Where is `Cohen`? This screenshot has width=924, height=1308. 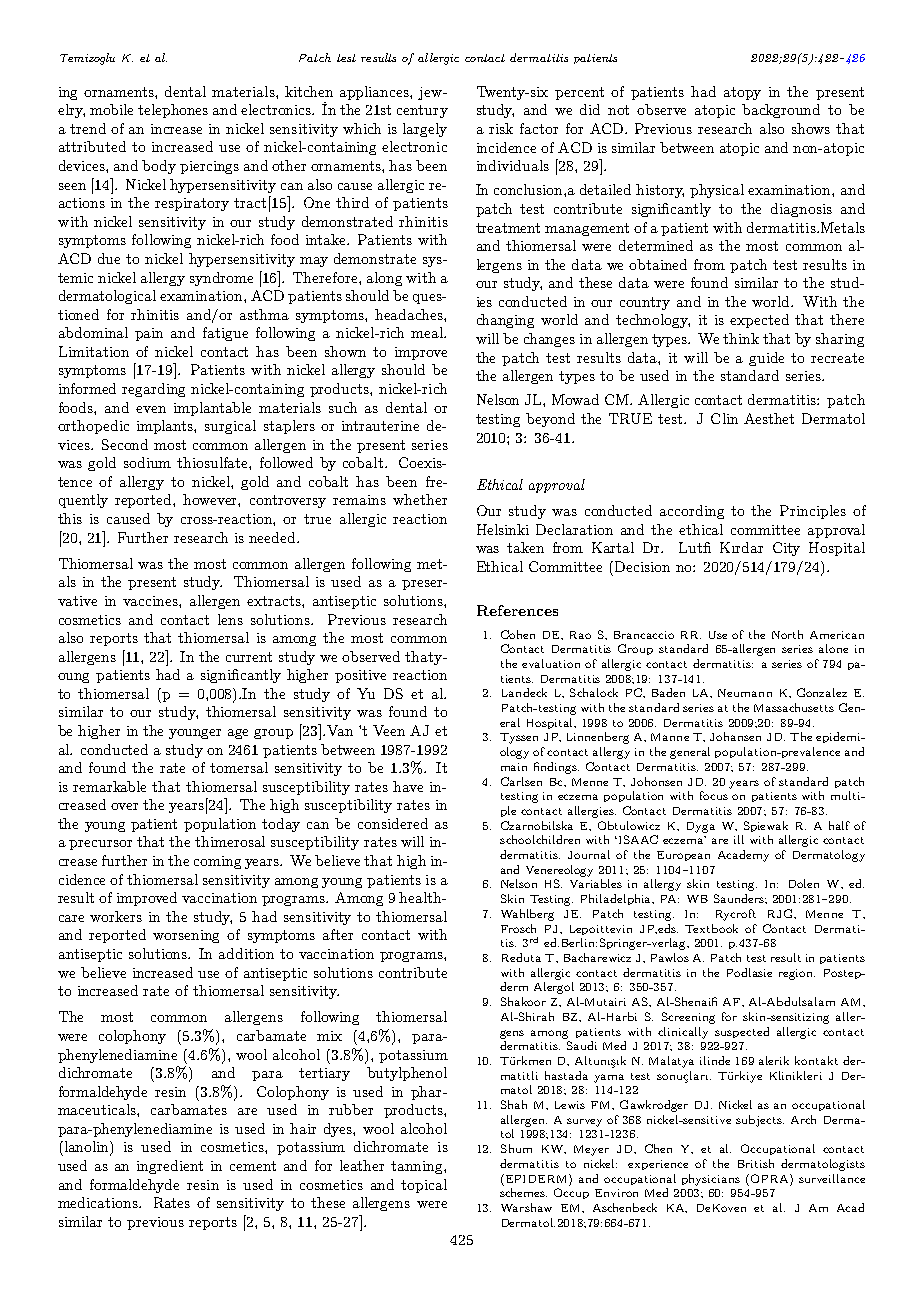
Cohen is located at coordinates (518, 634).
